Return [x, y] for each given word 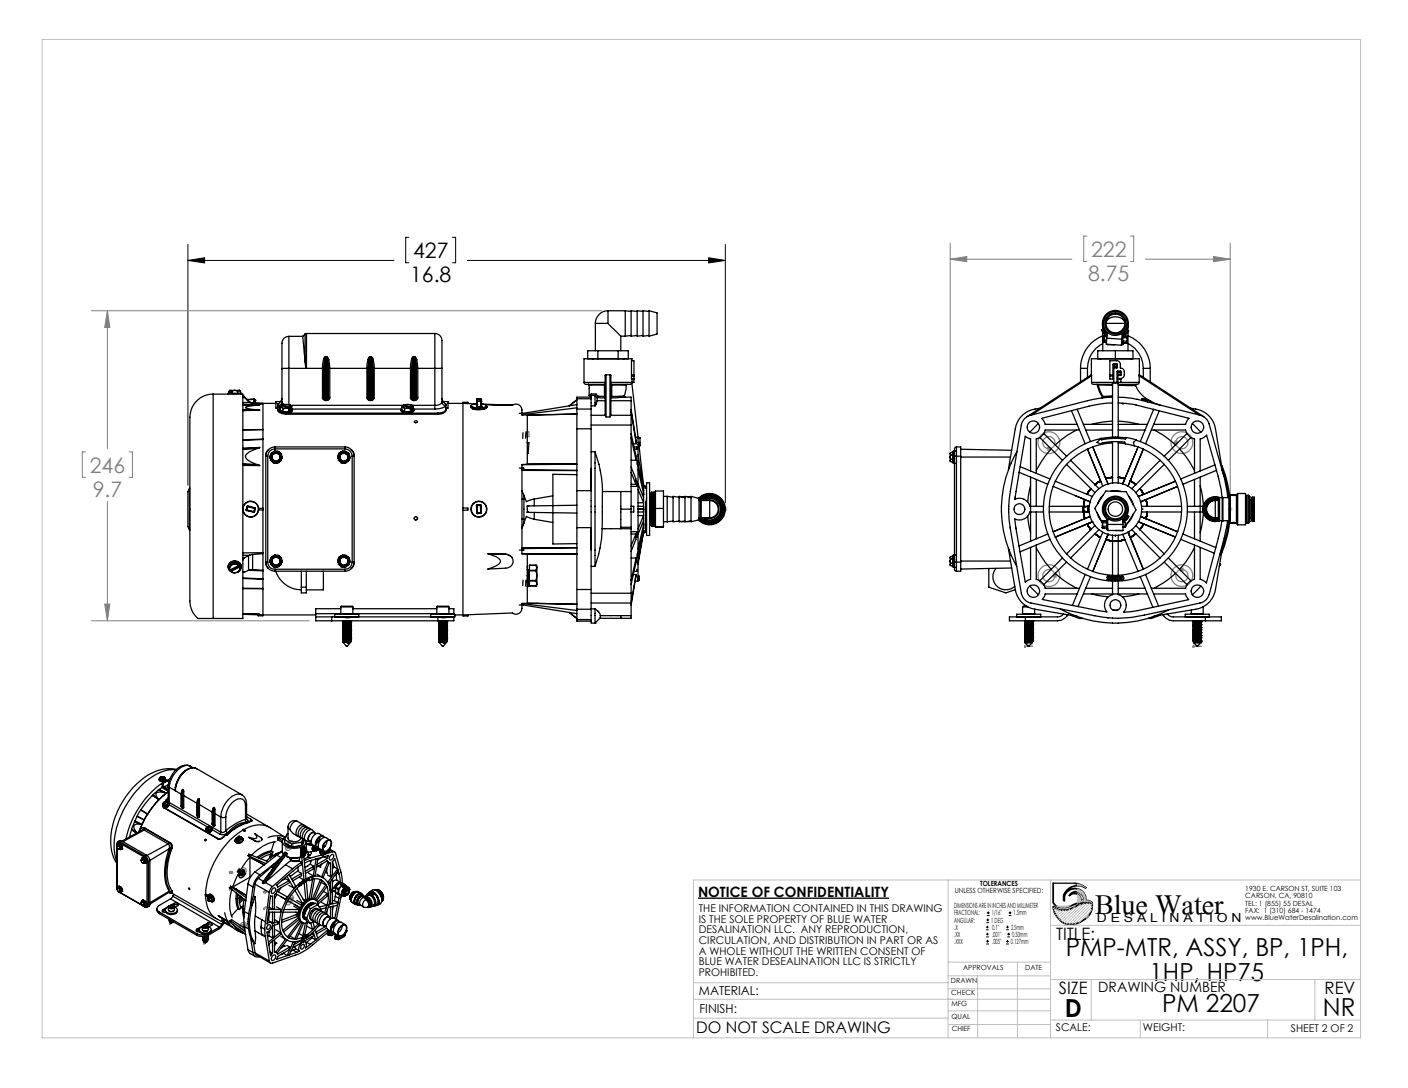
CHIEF [961, 1027]
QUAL [960, 1016]
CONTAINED [823, 908]
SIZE [1073, 987]
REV [1340, 986]
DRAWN [964, 981]
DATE [1033, 967]
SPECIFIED [1027, 889]
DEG [998, 920]
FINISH [717, 1008]
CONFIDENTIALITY [830, 892]
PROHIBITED [728, 972]
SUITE [1319, 890]
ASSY [1215, 947]
